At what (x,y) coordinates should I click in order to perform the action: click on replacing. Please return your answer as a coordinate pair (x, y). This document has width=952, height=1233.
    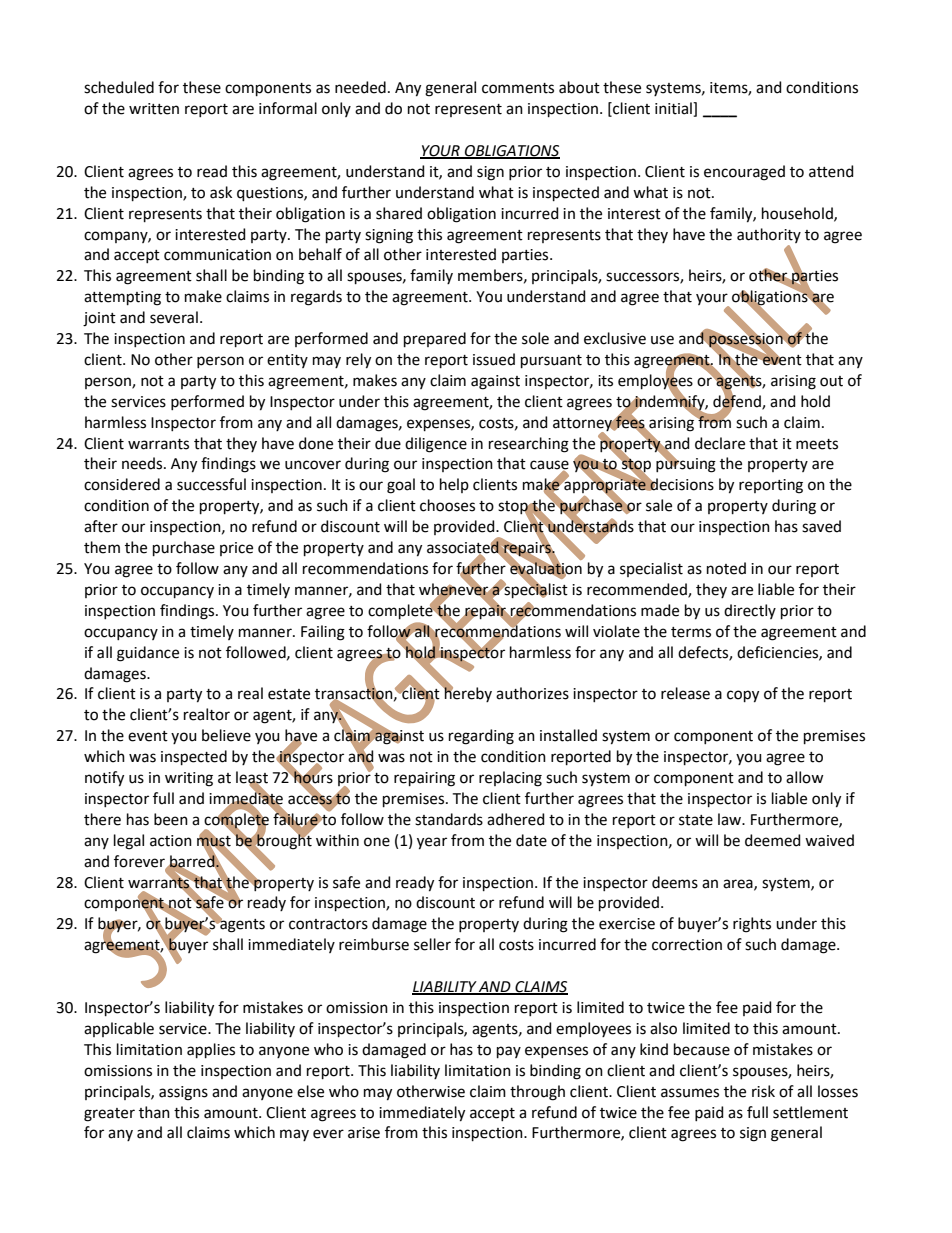
    Looking at the image, I should click on (510, 779).
